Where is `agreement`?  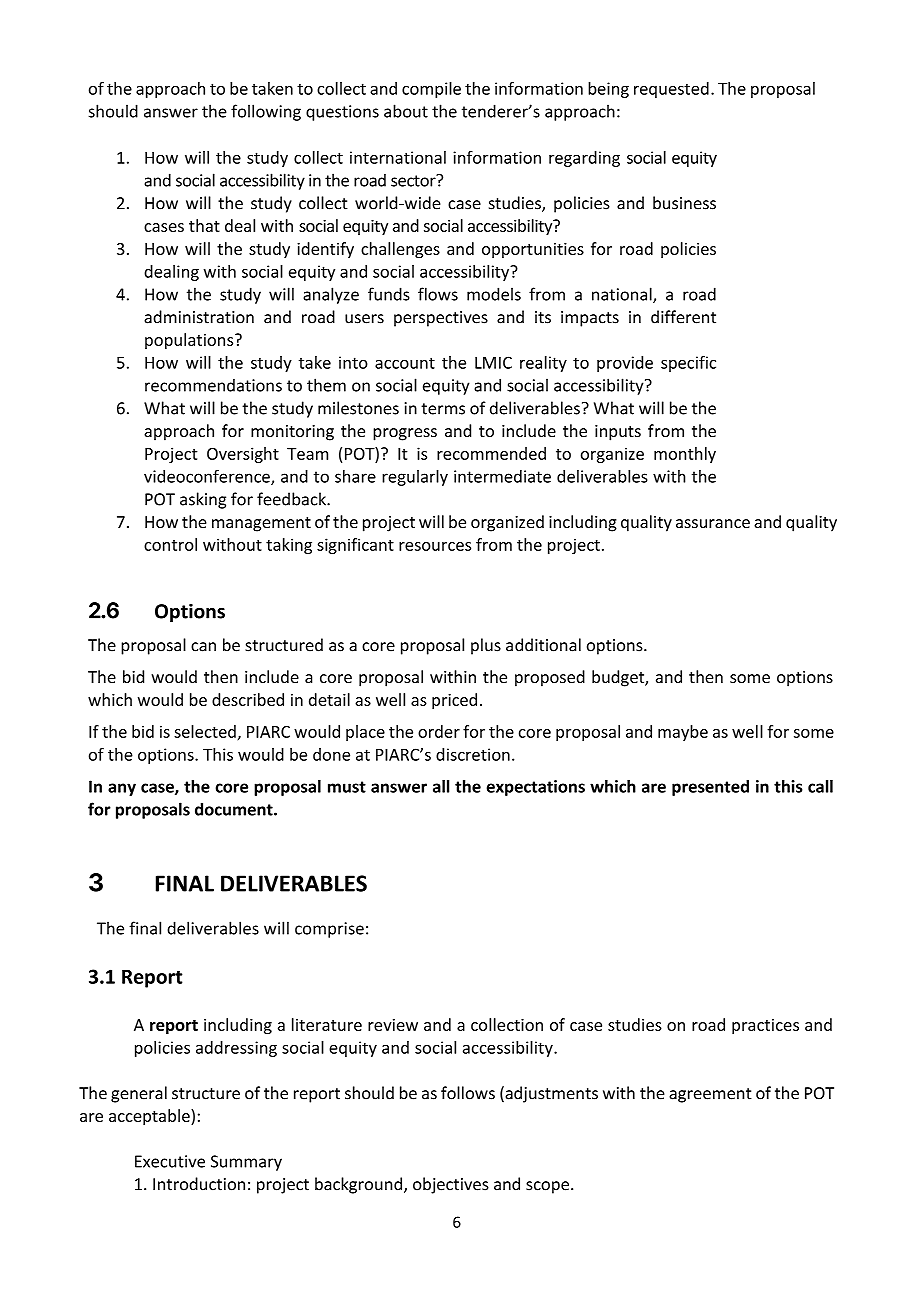
agreement is located at coordinates (710, 1095).
